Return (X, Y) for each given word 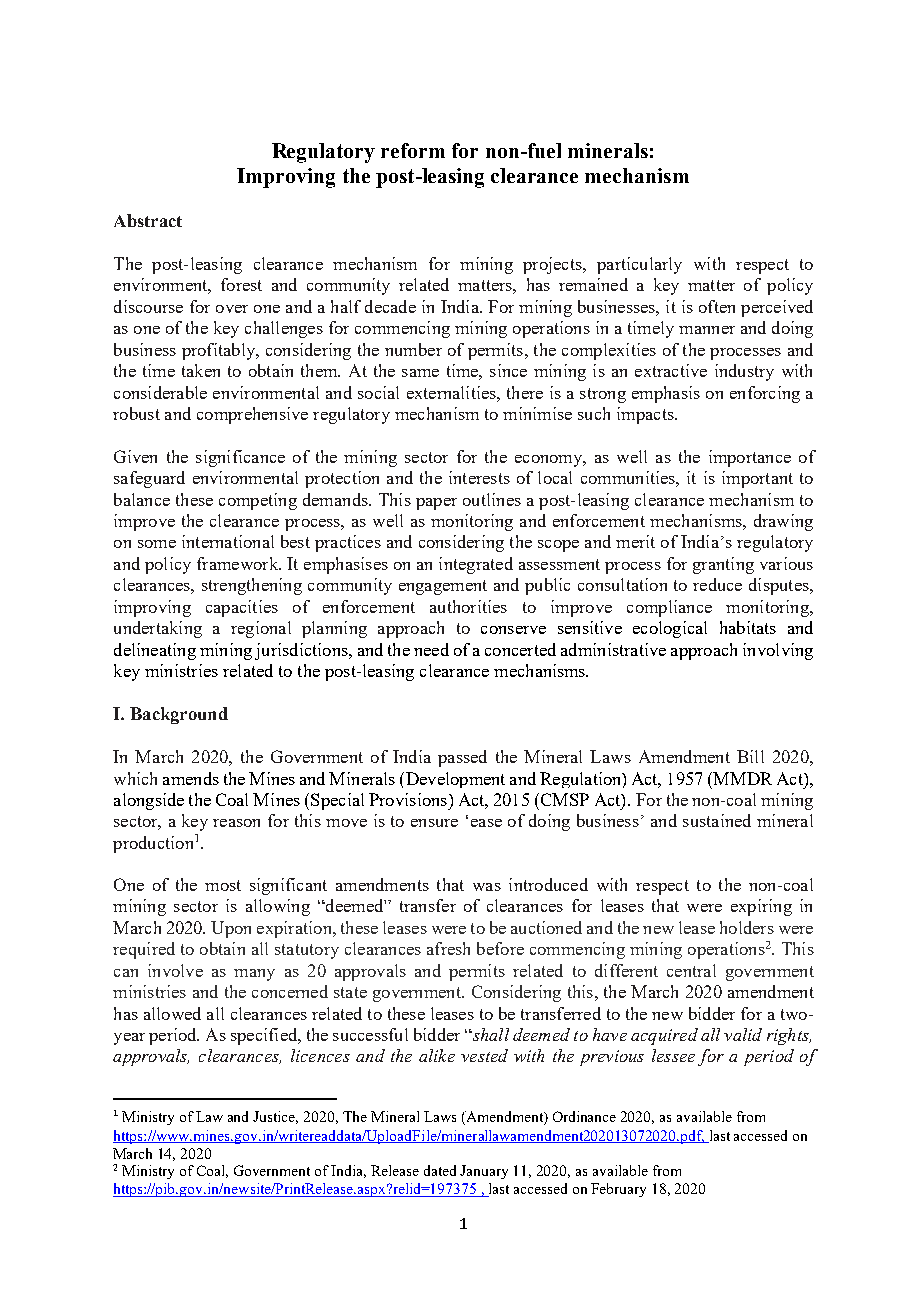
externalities (452, 392)
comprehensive (252, 415)
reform (413, 150)
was (487, 887)
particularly (639, 265)
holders (747, 927)
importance (750, 458)
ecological (670, 629)
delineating (155, 651)
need (431, 649)
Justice (275, 1117)
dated (440, 1170)
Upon (231, 929)
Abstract (148, 220)
